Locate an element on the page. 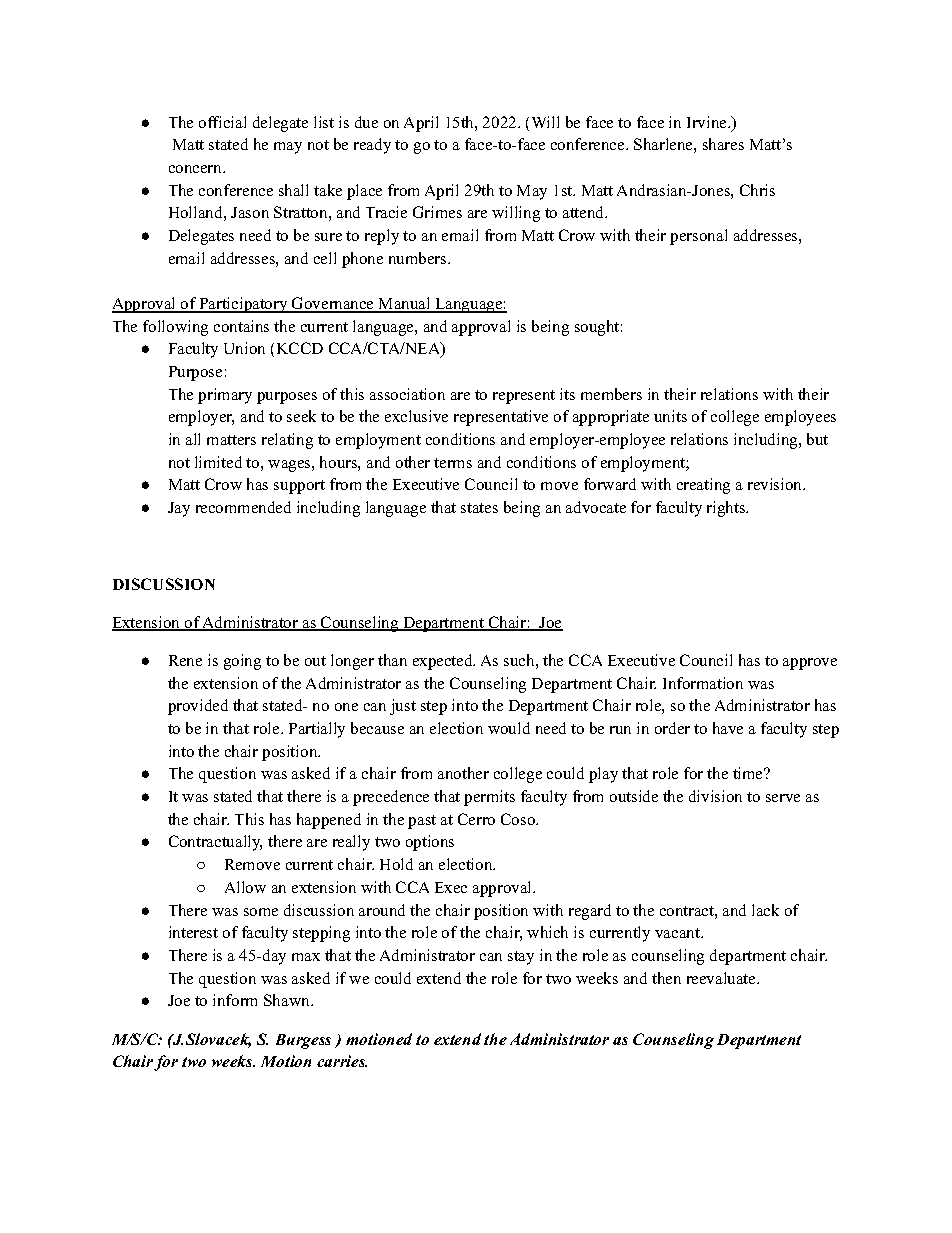 This page has height=1233, width=952. Grimes is located at coordinates (437, 212).
